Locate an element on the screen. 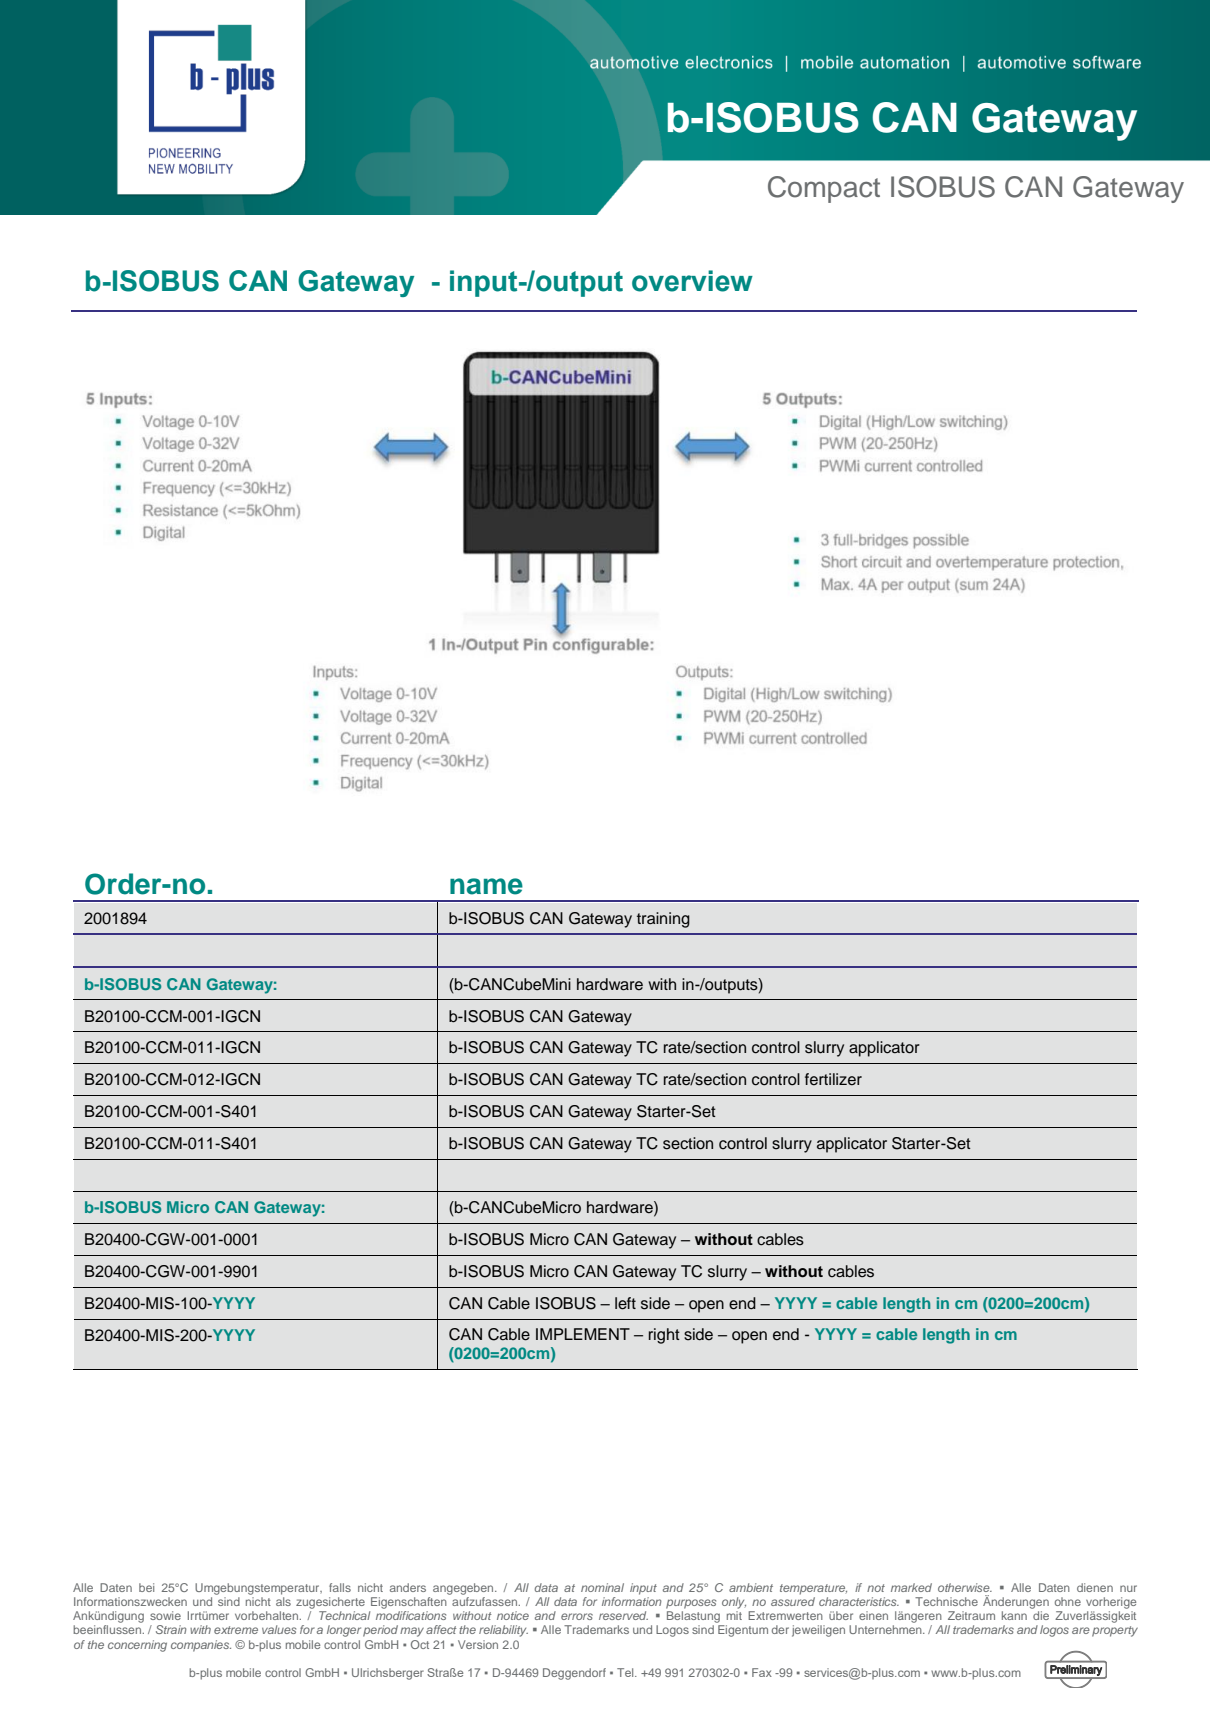 The image size is (1210, 1711). extreme is located at coordinates (236, 1630).
